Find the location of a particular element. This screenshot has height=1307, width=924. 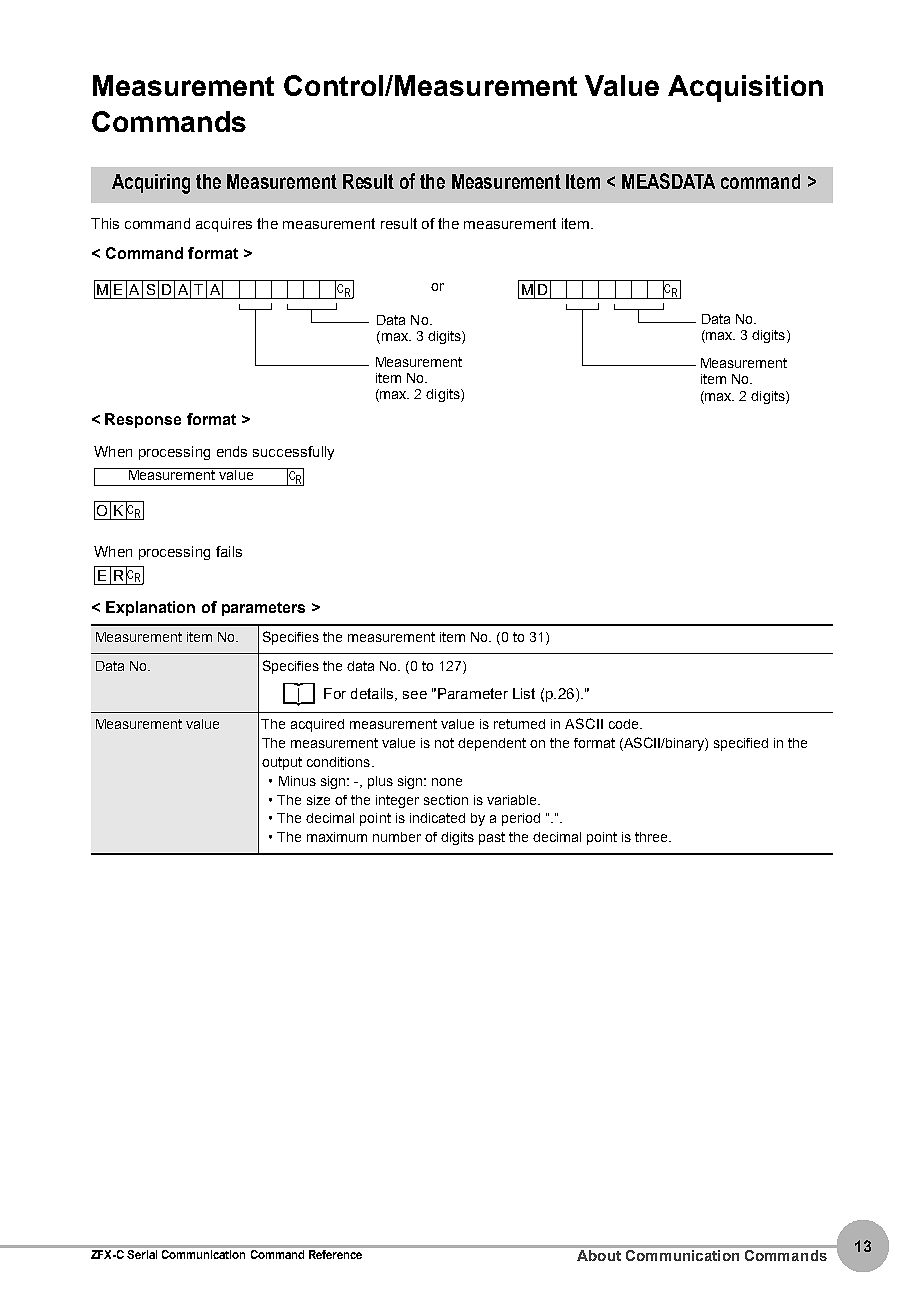

Minus is located at coordinates (297, 781).
